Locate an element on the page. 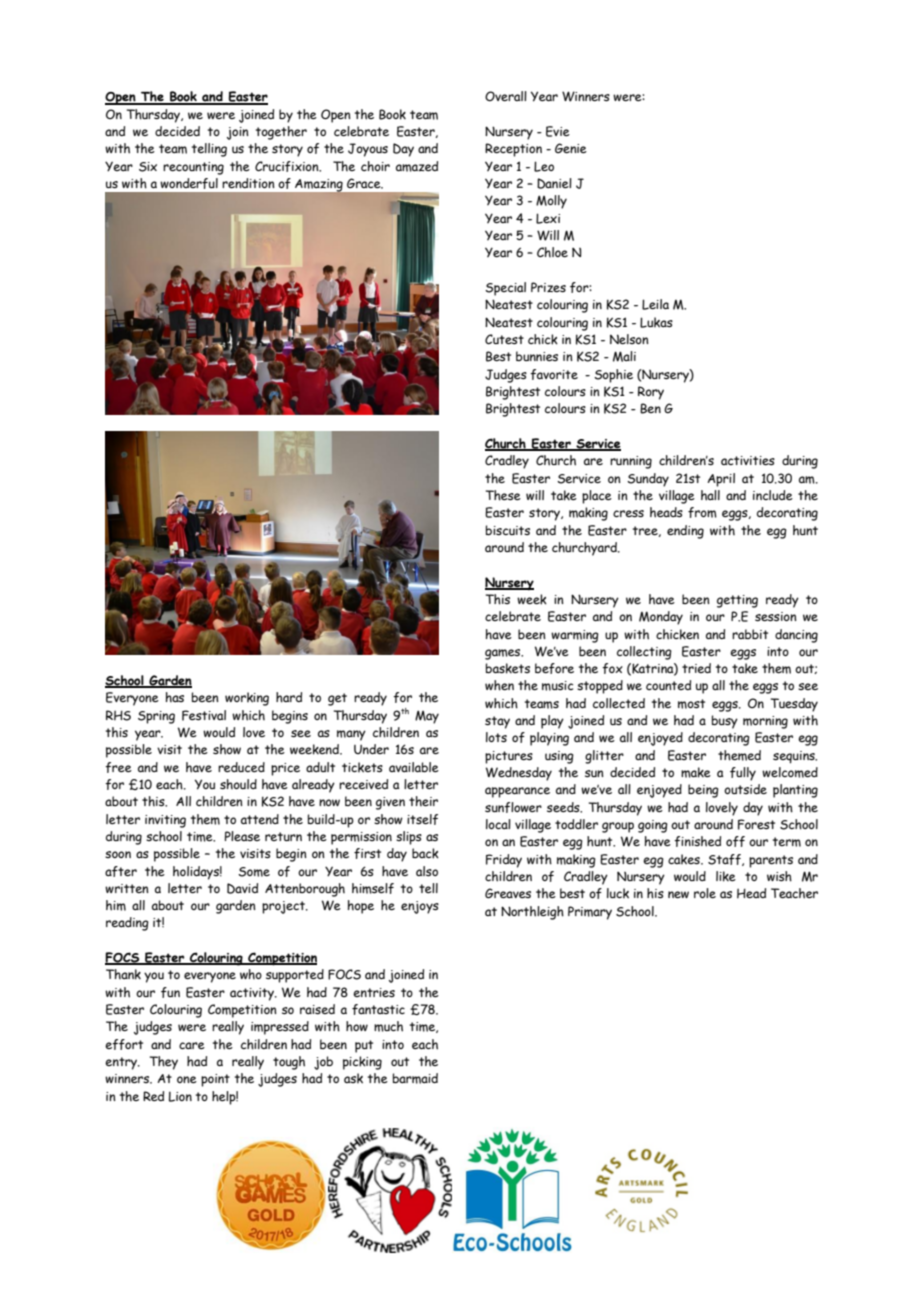 The image size is (924, 1308). These is located at coordinates (503, 495).
